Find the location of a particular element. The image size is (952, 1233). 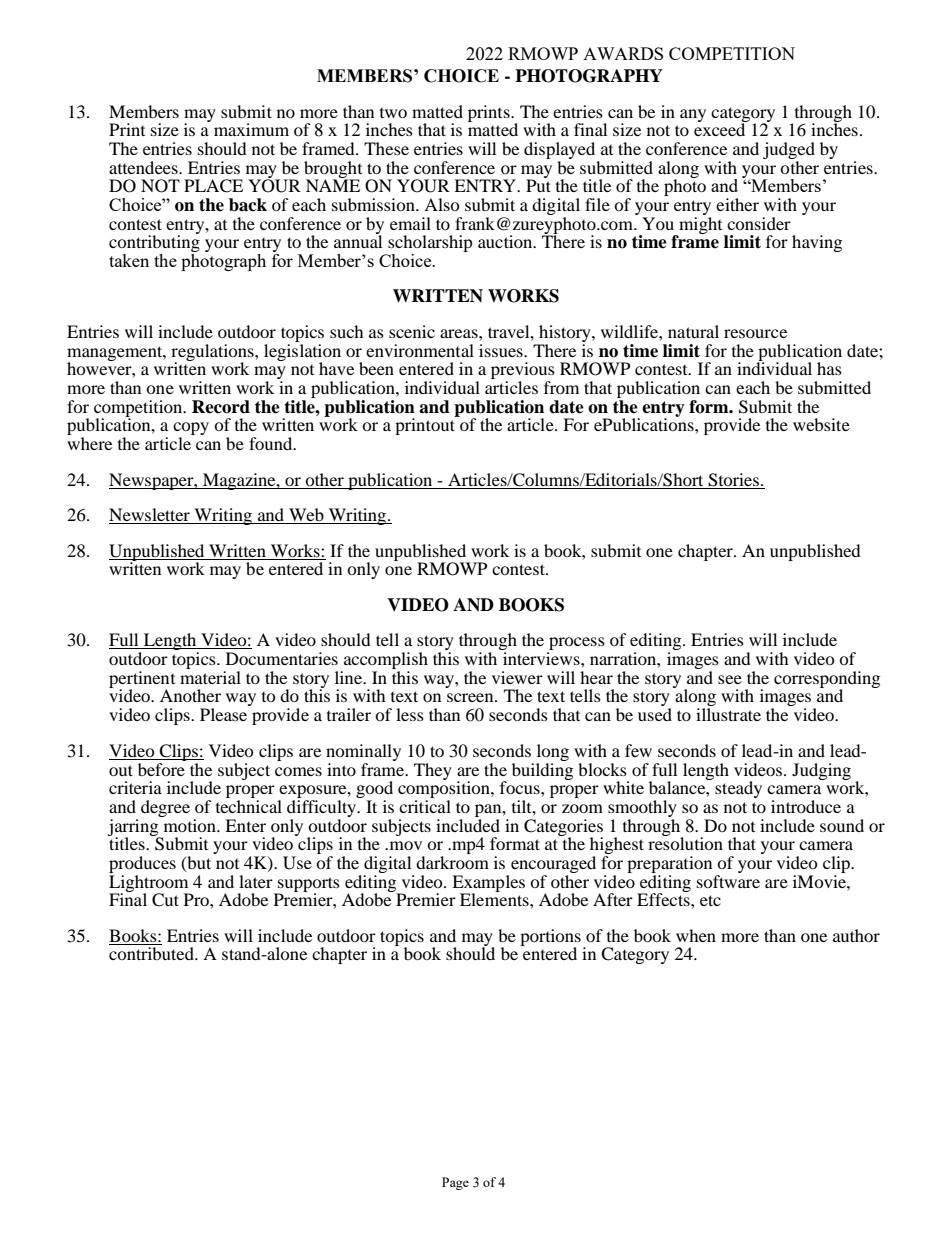

exceed is located at coordinates (721, 128).
